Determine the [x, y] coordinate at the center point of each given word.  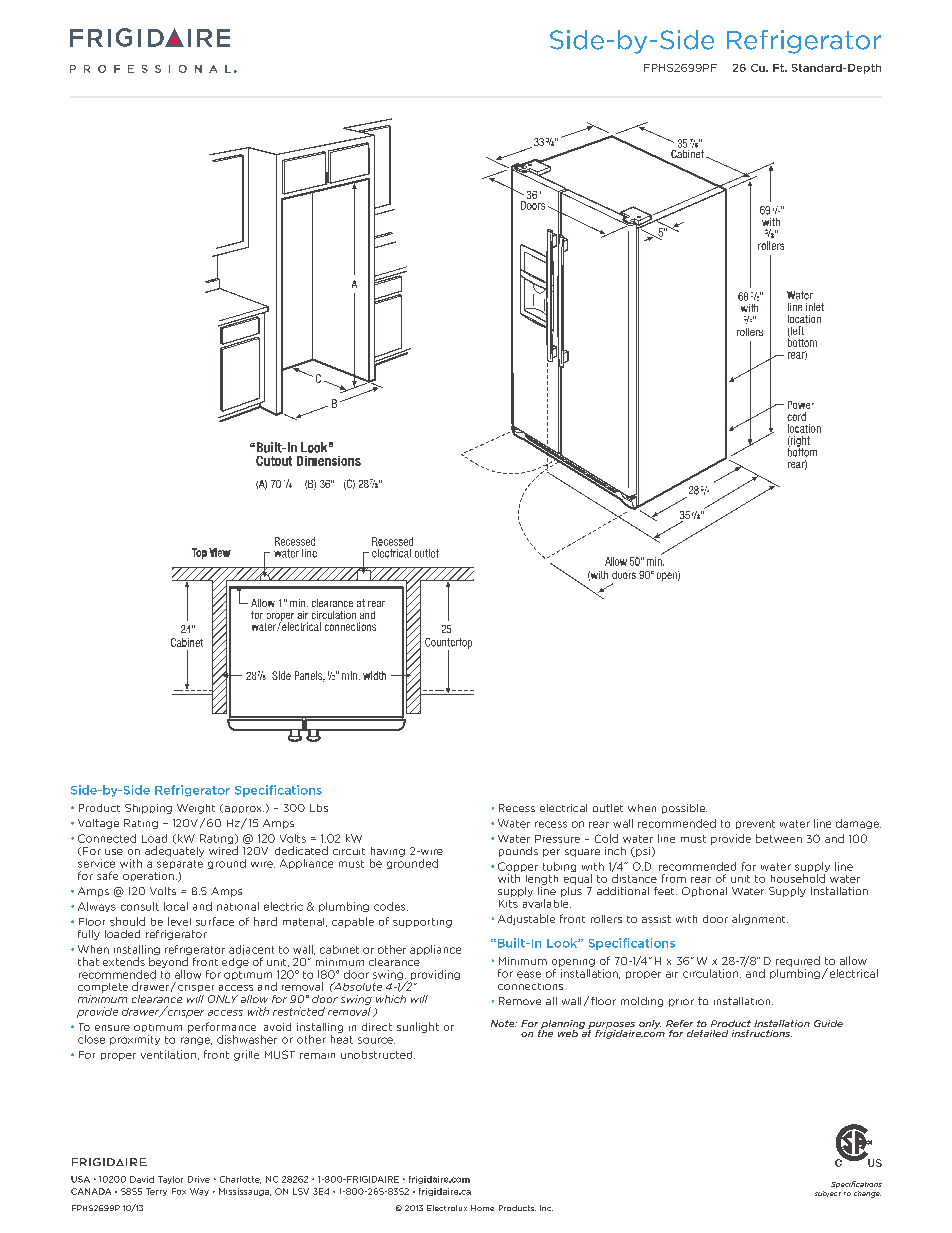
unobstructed [378, 1055]
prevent [755, 824]
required [798, 961]
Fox [179, 1191]
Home [482, 1208]
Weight [196, 809]
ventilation [168, 1054]
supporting [422, 923]
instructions [762, 1033]
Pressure [557, 839]
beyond [168, 962]
